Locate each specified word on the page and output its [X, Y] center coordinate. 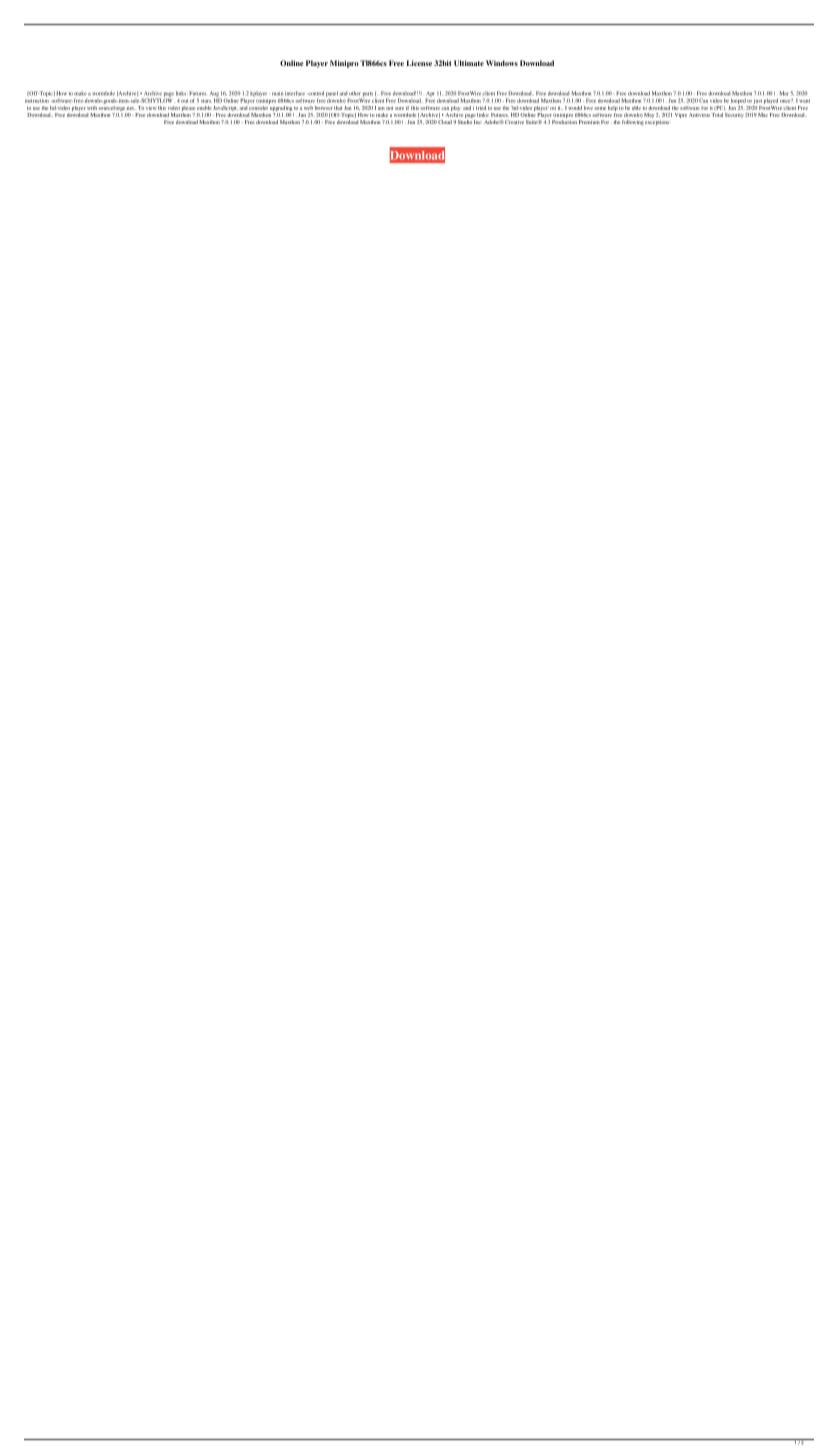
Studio [465, 122]
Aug [215, 95]
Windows [502, 63]
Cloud [445, 122]
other [355, 93]
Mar [784, 93]
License [419, 63]
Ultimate [469, 63]
